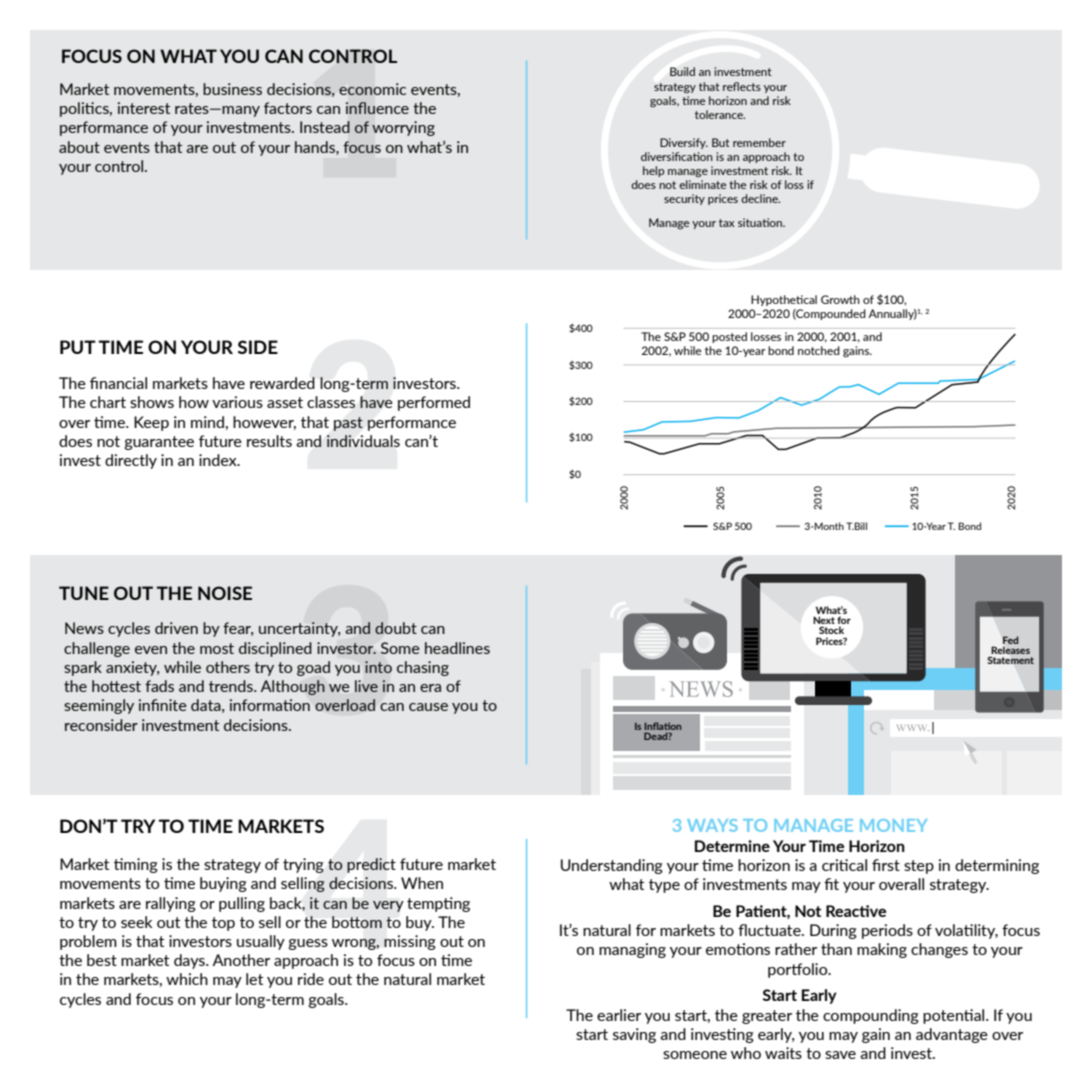 The width and height of the image is (1092, 1092). Describe the element at coordinates (78, 347) in the image. I see `PUT` at that location.
